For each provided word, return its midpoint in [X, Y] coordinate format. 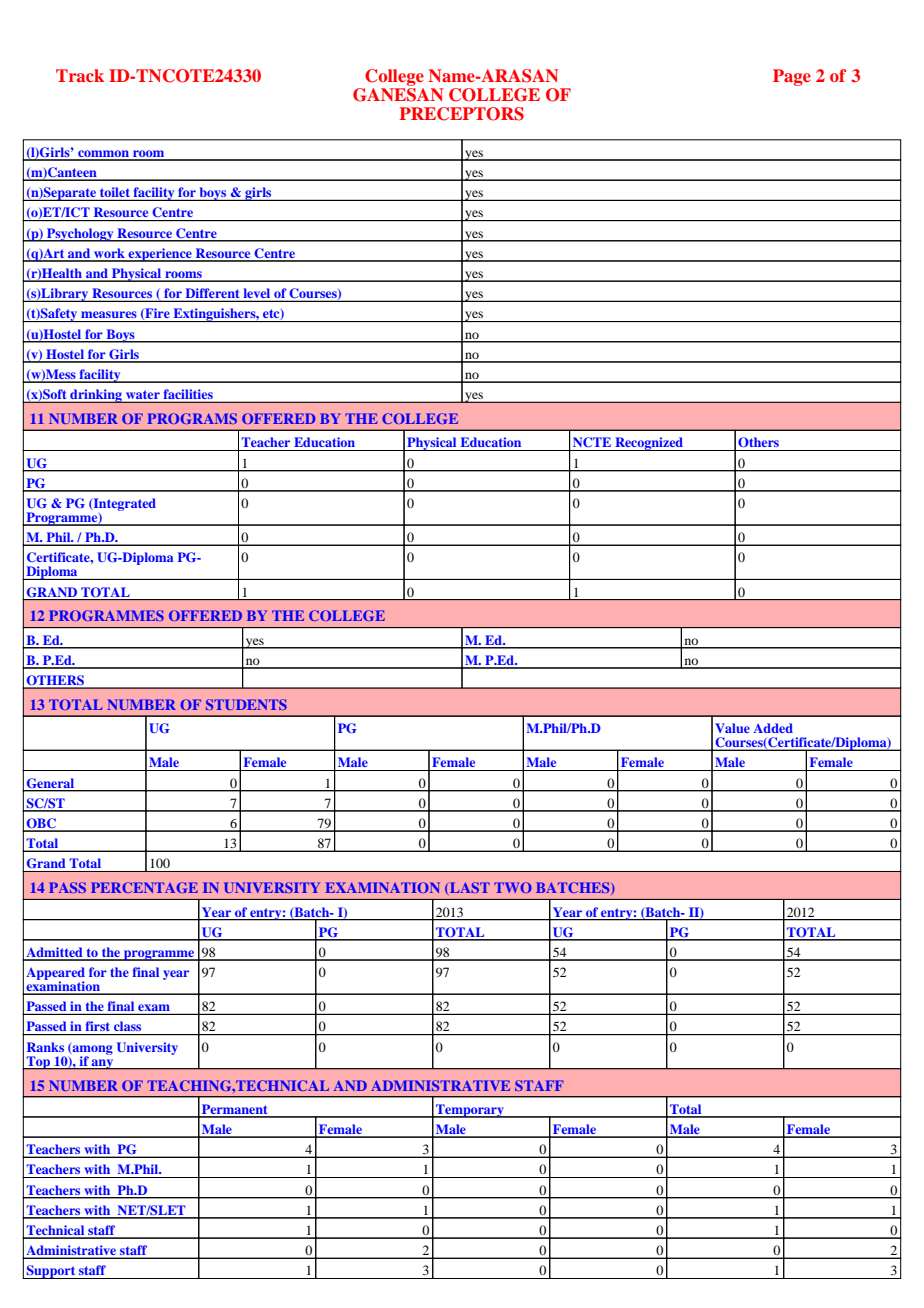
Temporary [470, 1111]
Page [792, 77]
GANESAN [398, 95]
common [103, 155]
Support [51, 1272]
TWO [513, 887]
